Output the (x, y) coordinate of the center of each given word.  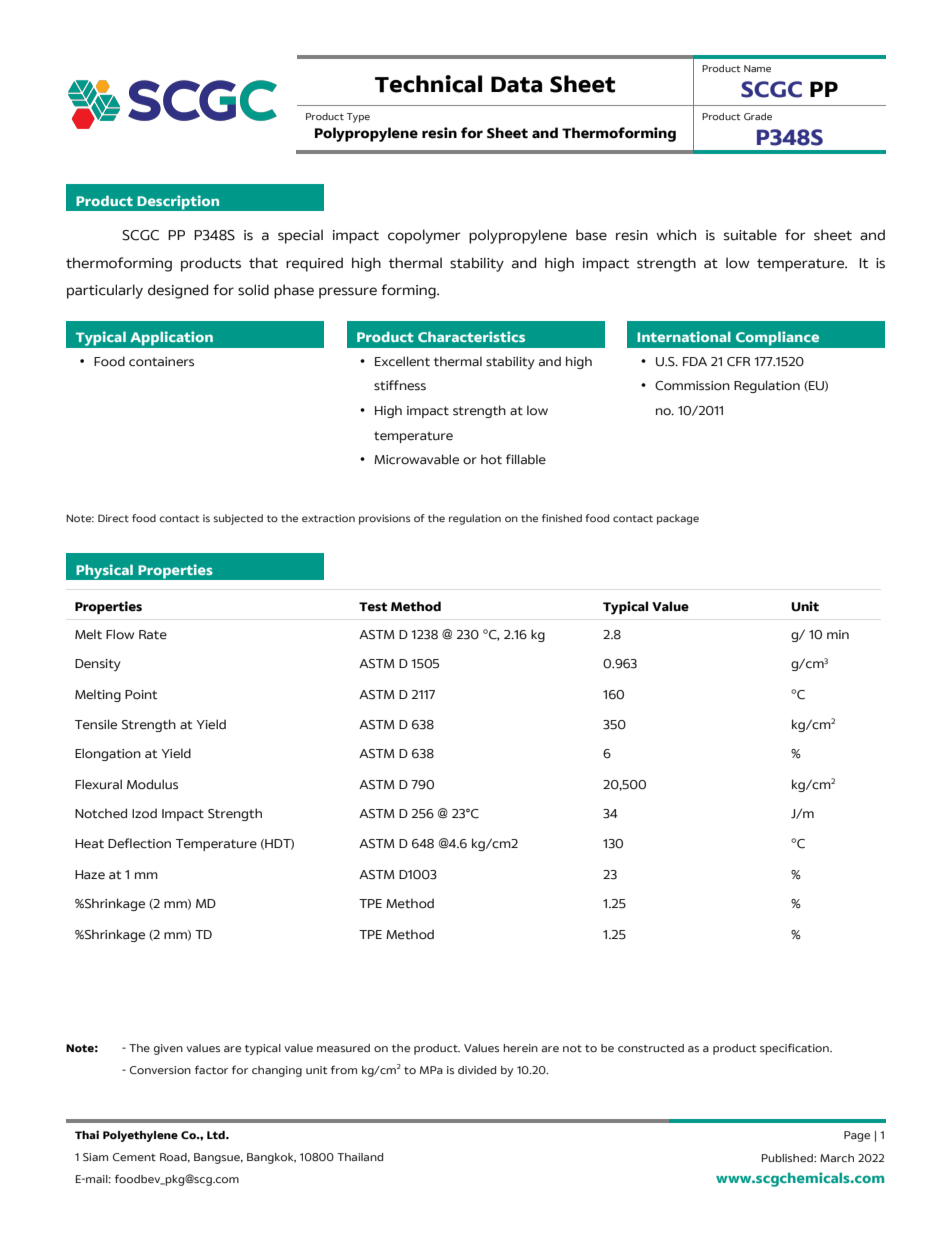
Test (373, 607)
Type (358, 118)
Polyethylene (140, 1136)
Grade (758, 116)
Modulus (152, 784)
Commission (692, 386)
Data (516, 84)
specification (795, 1049)
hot (491, 459)
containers (161, 362)
